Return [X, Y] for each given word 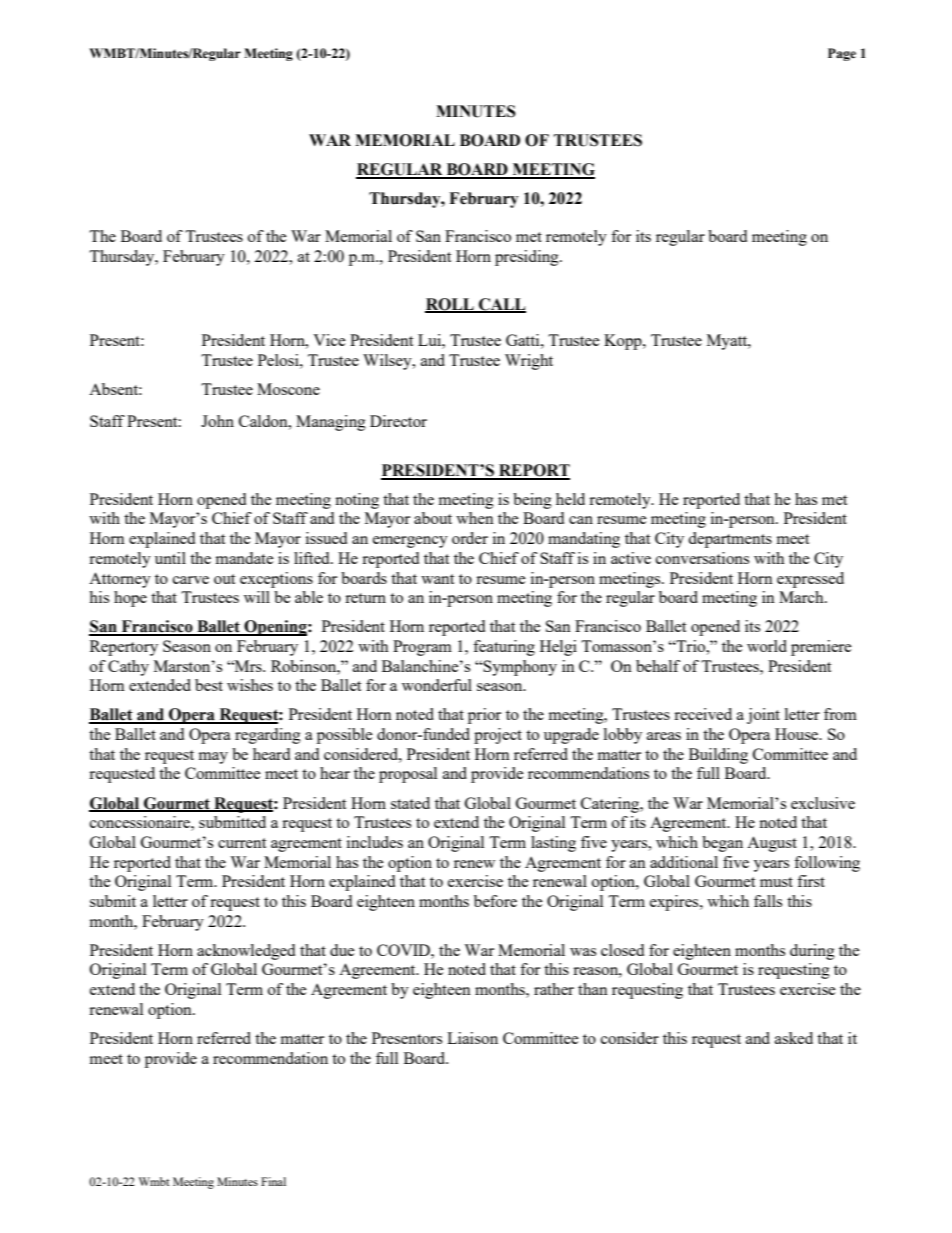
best [209, 685]
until [170, 558]
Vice [329, 340]
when [475, 518]
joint [763, 716]
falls [768, 901]
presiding [528, 258]
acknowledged [246, 952]
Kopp [624, 342]
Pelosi [279, 360]
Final [273, 1181]
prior [484, 716]
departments [730, 540]
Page [842, 54]
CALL [501, 305]
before [495, 901]
